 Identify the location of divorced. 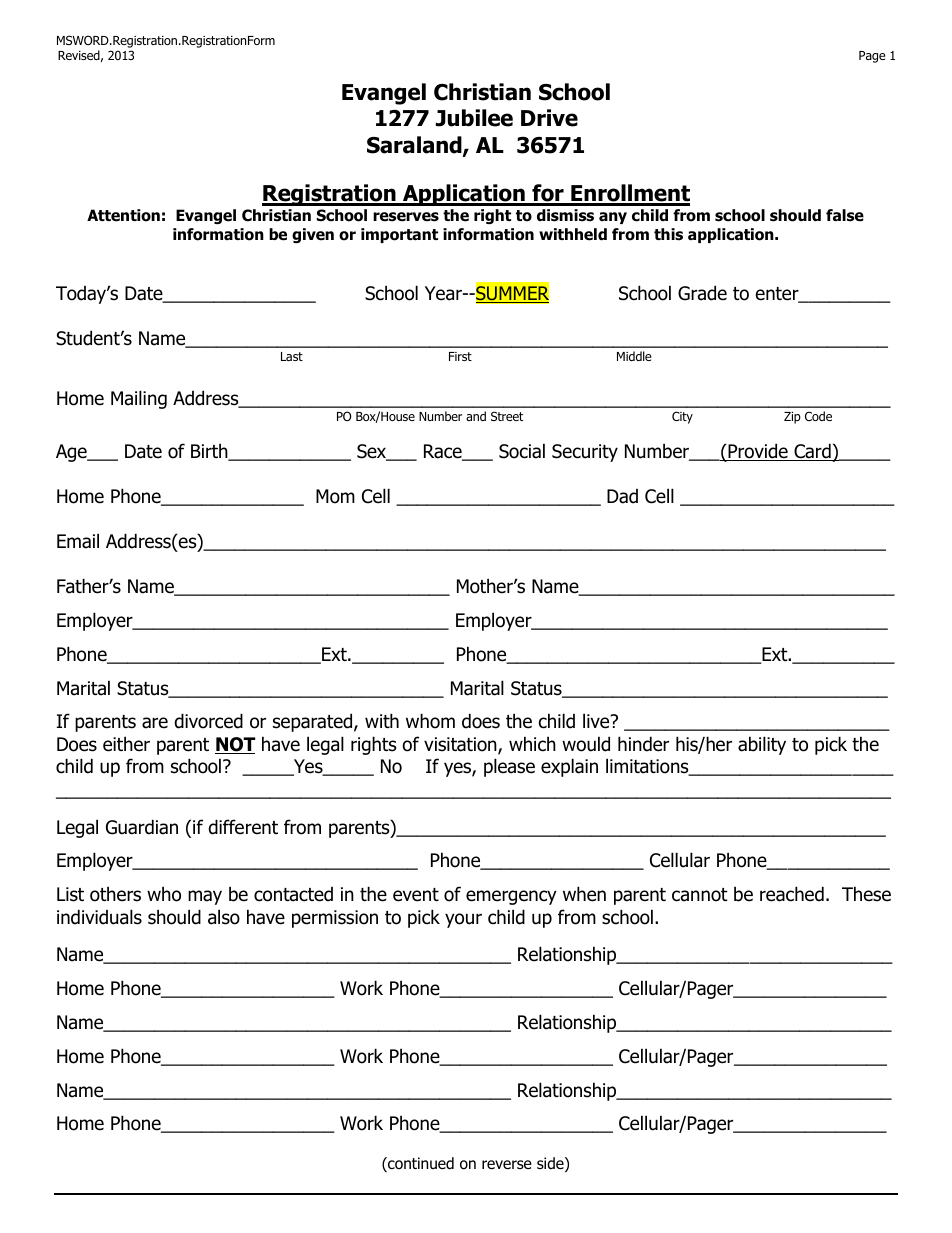
(209, 721).
